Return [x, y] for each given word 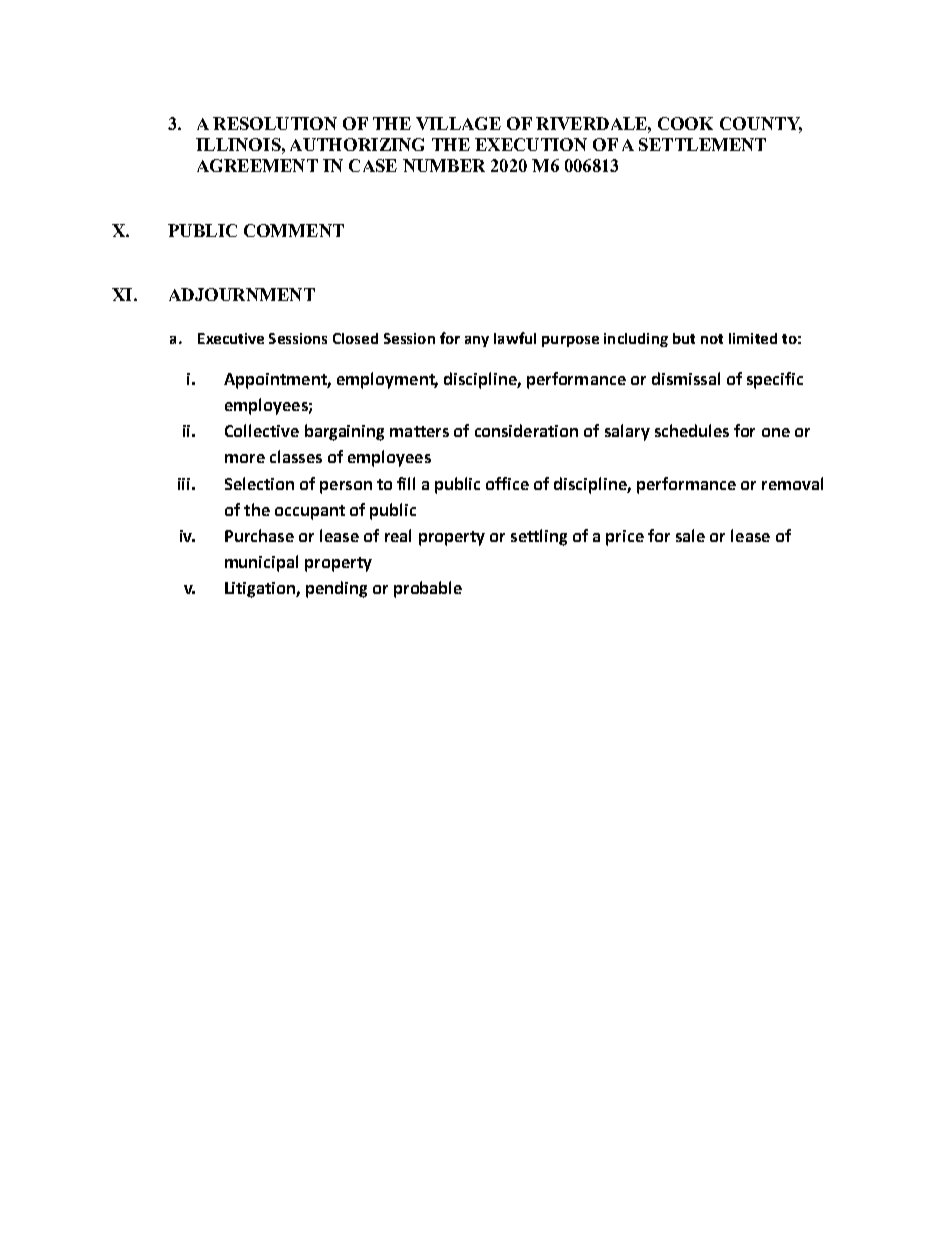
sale [690, 535]
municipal [261, 563]
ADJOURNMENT [242, 294]
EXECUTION [531, 144]
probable [428, 589]
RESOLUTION [275, 123]
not [712, 339]
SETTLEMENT [702, 144]
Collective [262, 430]
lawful [515, 338]
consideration [526, 430]
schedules [692, 430]
